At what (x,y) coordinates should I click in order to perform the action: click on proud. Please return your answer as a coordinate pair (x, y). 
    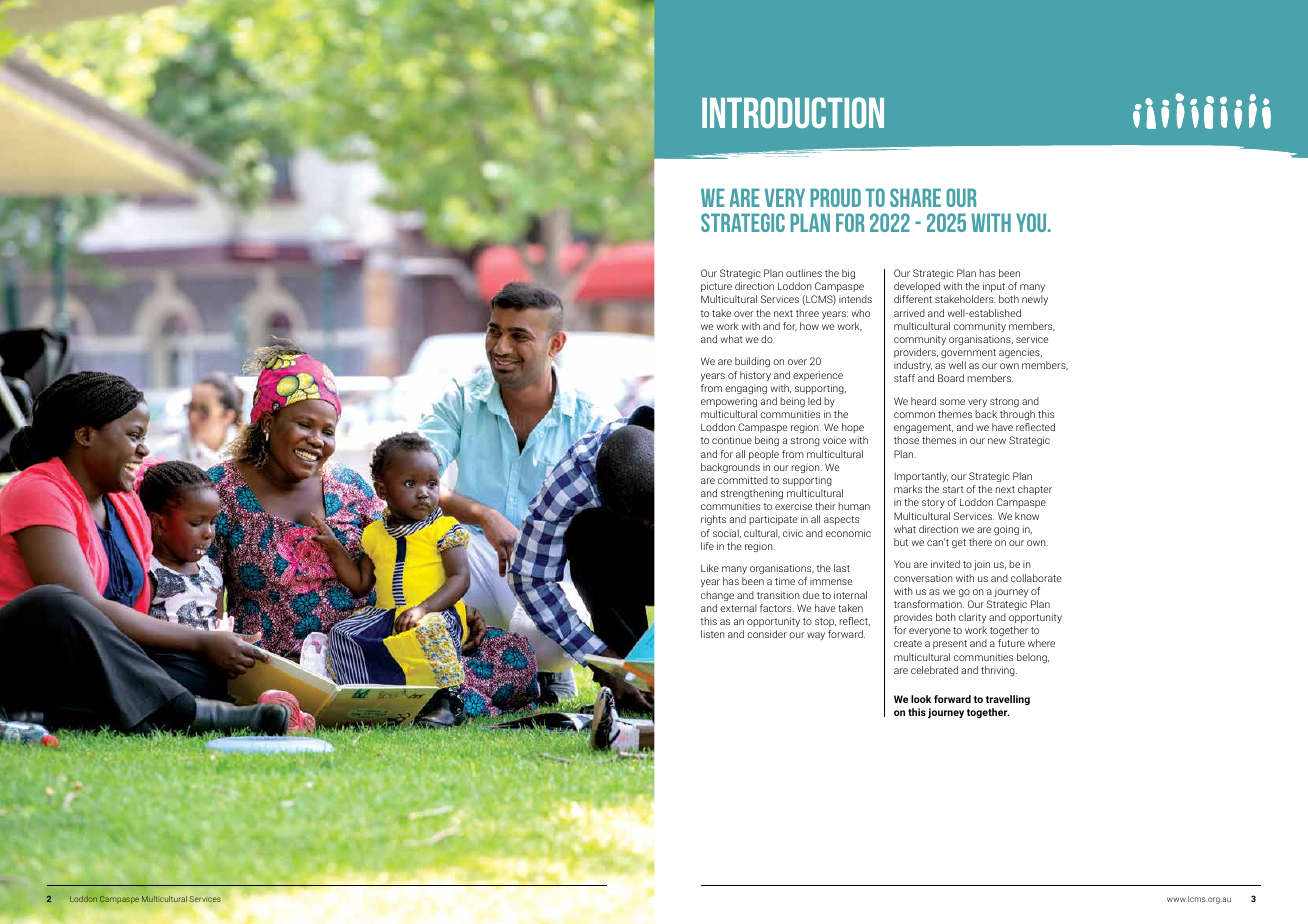
    Looking at the image, I should click on (835, 197).
